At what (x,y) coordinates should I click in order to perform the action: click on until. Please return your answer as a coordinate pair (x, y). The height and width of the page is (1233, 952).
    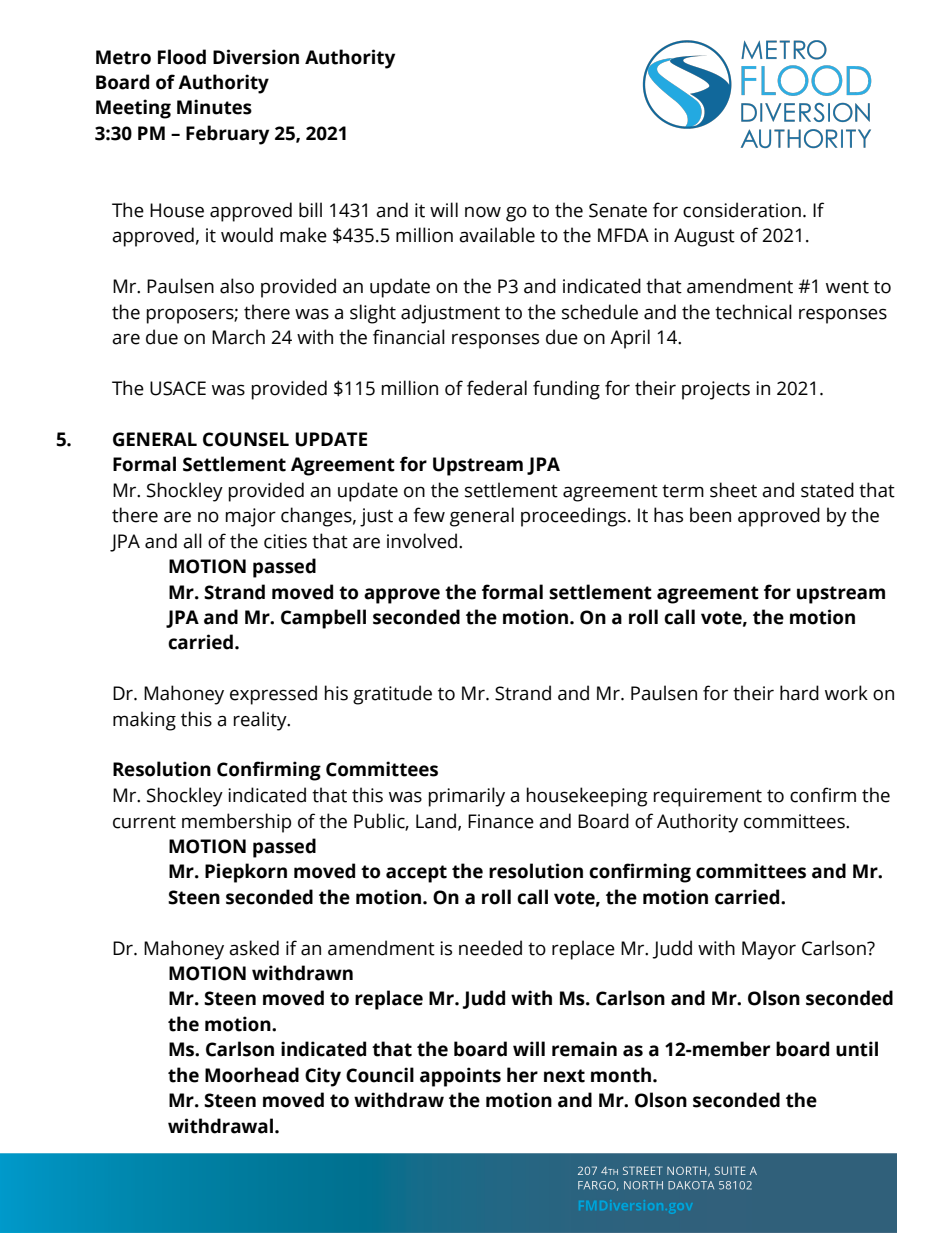
    Looking at the image, I should click on (857, 1049).
